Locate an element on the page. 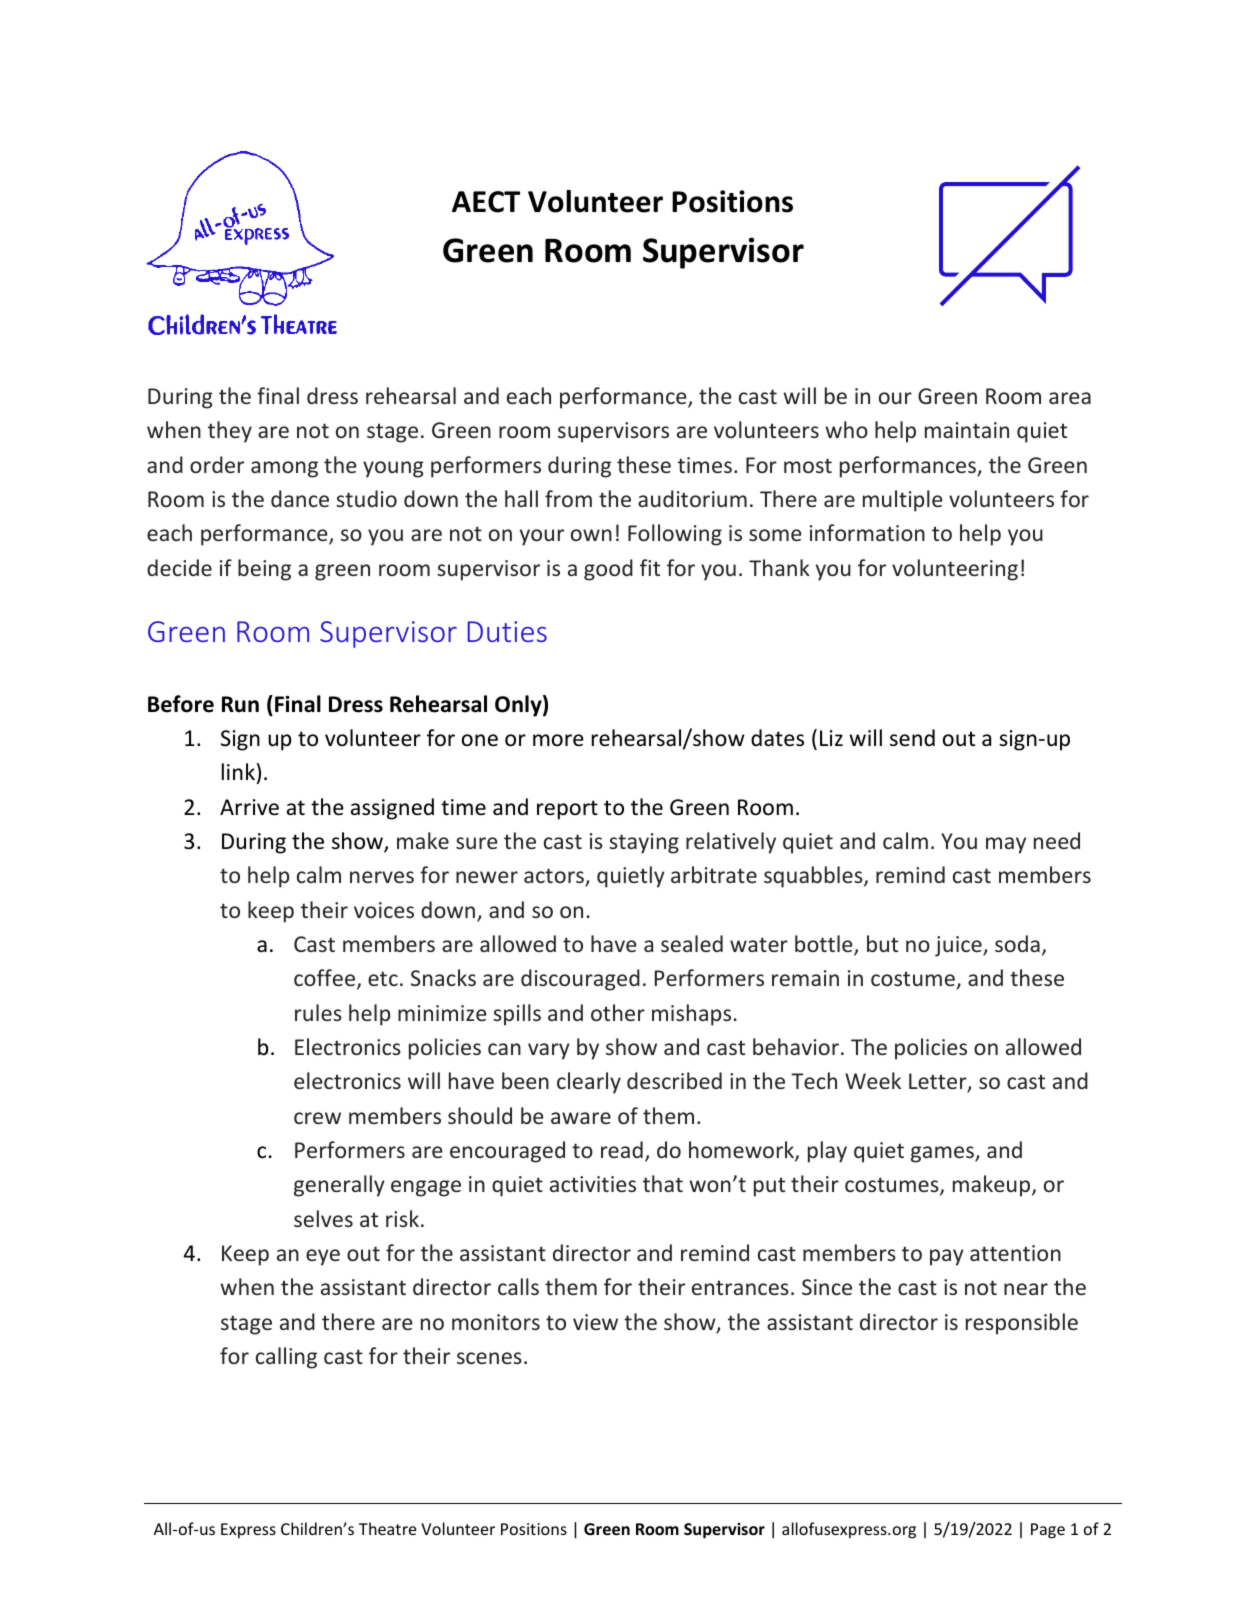  coffee is located at coordinates (324, 977).
